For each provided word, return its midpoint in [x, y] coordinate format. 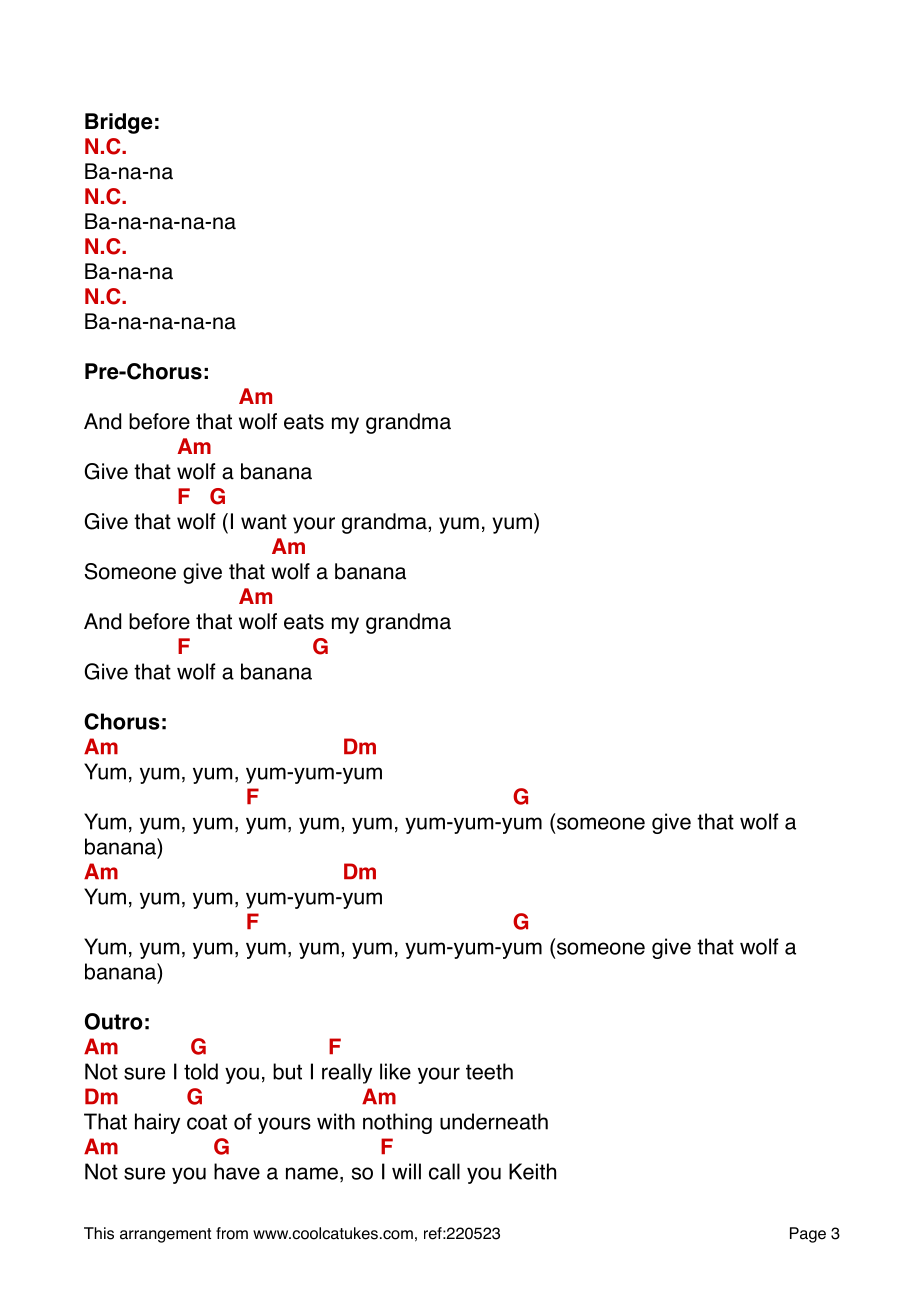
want [264, 522]
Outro [114, 1021]
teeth [489, 1071]
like [395, 1071]
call [444, 1171]
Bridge [119, 123]
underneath [494, 1121]
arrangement [165, 1235]
